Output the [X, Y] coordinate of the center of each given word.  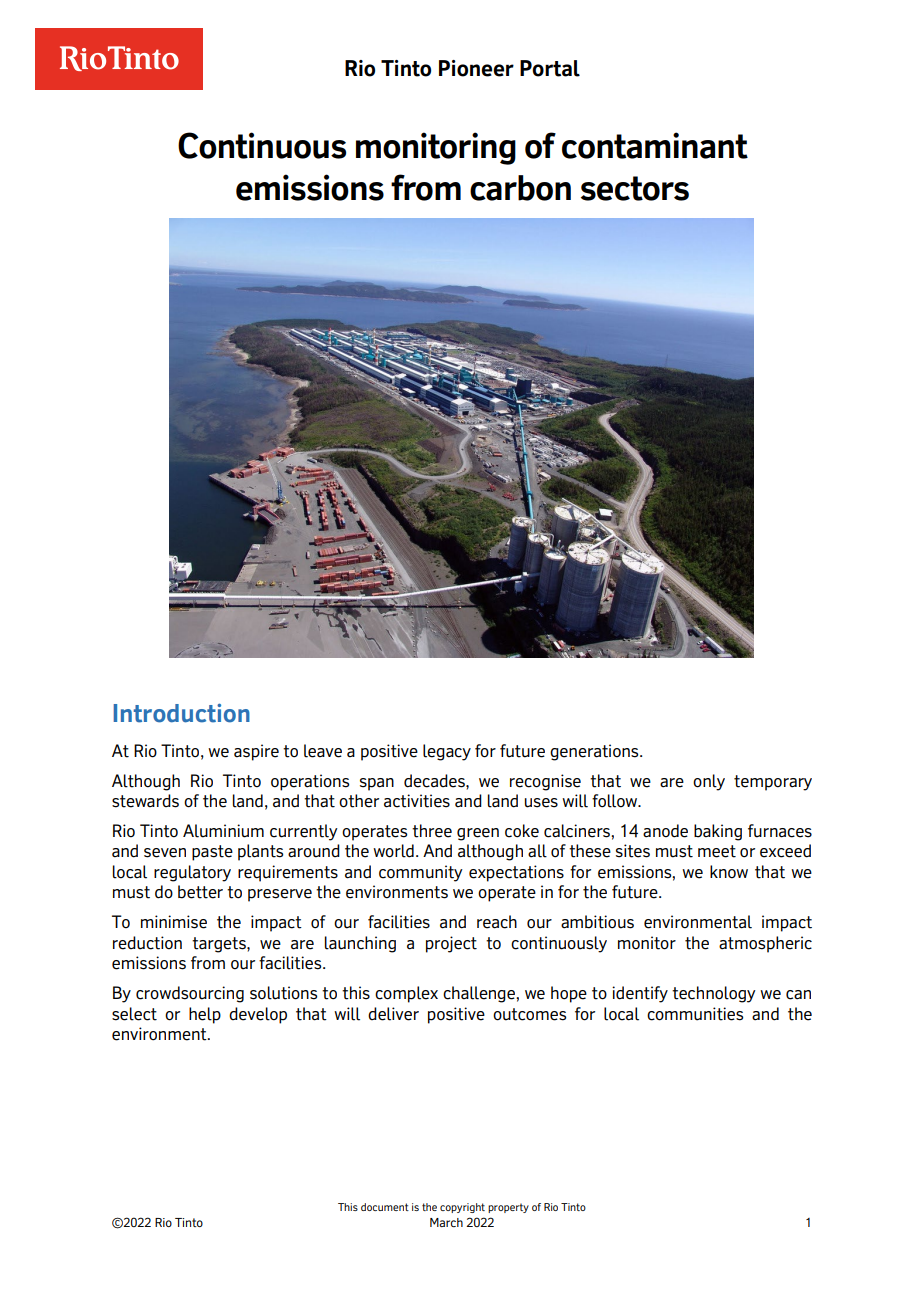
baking [718, 832]
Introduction [181, 713]
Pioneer [476, 68]
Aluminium [223, 831]
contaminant [655, 145]
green [478, 834]
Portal [550, 68]
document [385, 1207]
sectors [635, 188]
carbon [520, 188]
